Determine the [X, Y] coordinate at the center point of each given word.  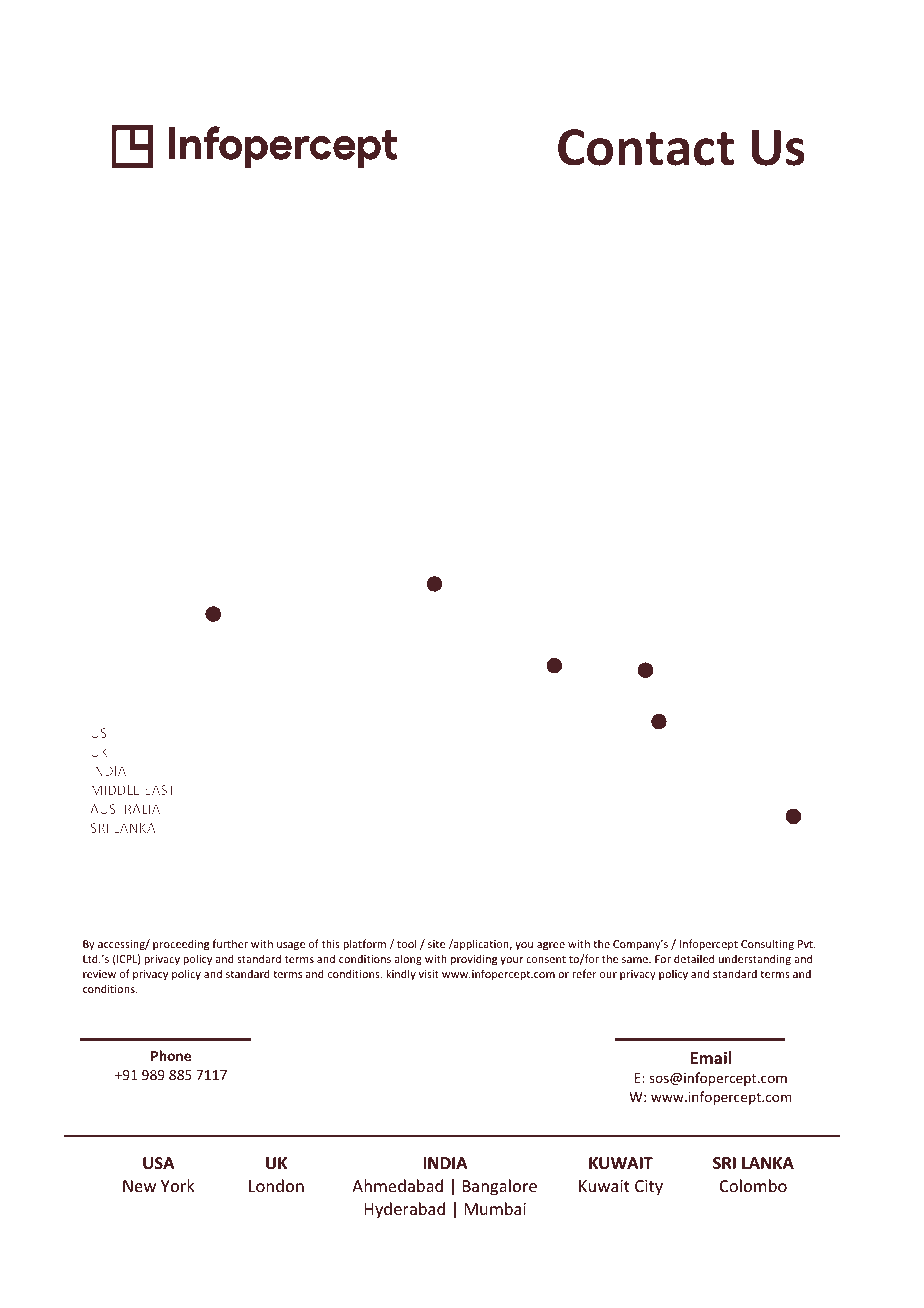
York [178, 1185]
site [436, 944]
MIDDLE [115, 790]
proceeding [181, 945]
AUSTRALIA [125, 809]
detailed [694, 958]
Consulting [767, 944]
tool [406, 943]
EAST [160, 790]
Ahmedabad [397, 1185]
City [649, 1188]
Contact [646, 147]
